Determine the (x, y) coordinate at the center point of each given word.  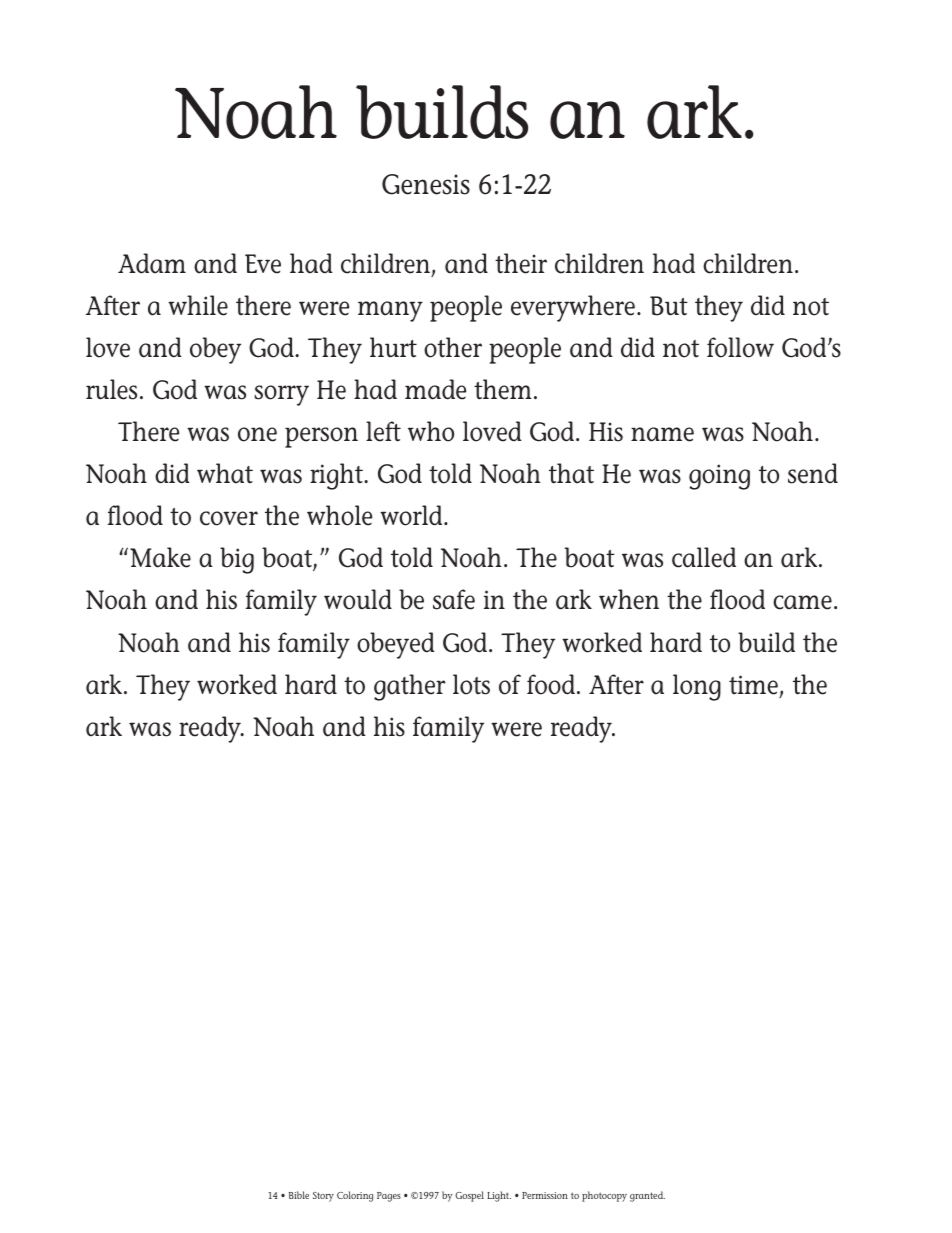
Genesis (426, 184)
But (669, 306)
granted (647, 1196)
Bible (299, 1195)
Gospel (469, 1196)
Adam (152, 263)
